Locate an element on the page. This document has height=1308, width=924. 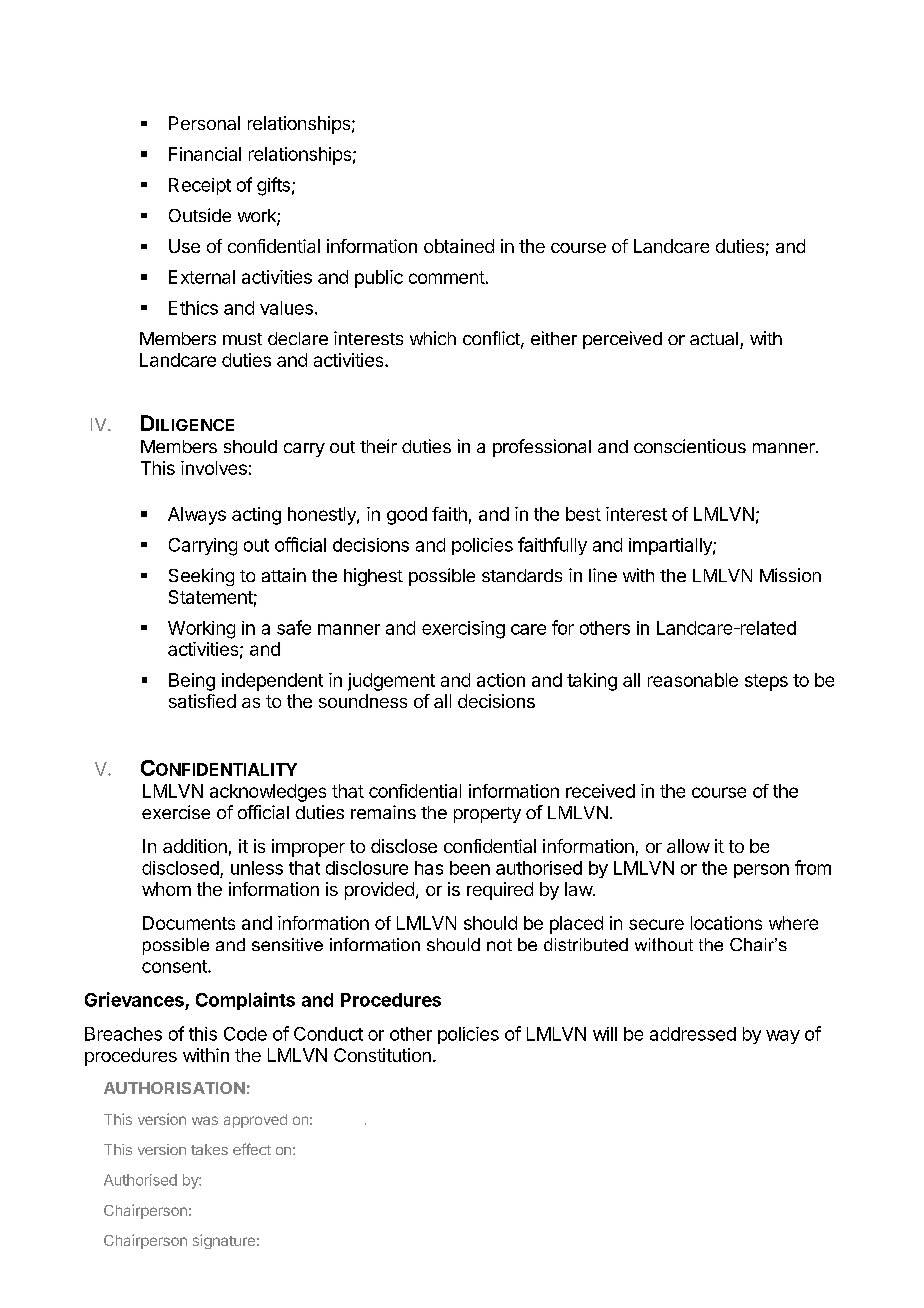
Receipt is located at coordinates (200, 186).
